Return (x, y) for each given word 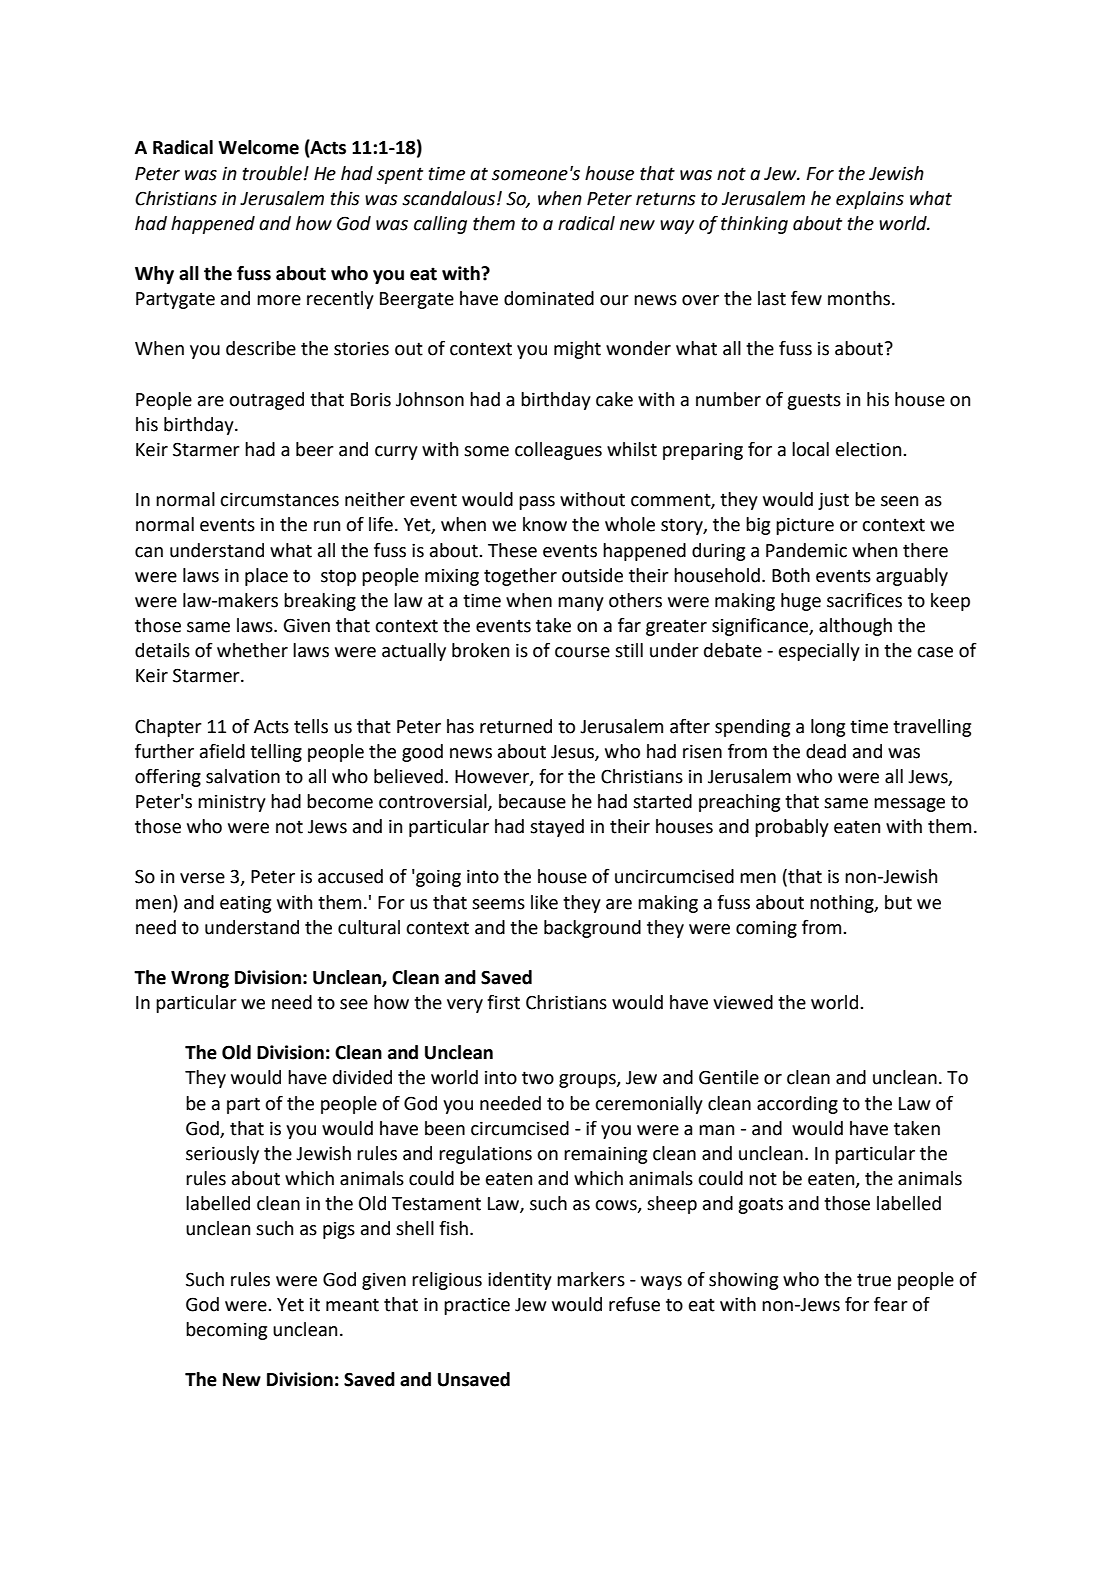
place (266, 577)
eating (245, 904)
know (545, 524)
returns (666, 199)
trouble (273, 173)
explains (870, 200)
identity (520, 1281)
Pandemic (806, 550)
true (874, 1280)
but (898, 902)
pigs (339, 1230)
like (544, 902)
